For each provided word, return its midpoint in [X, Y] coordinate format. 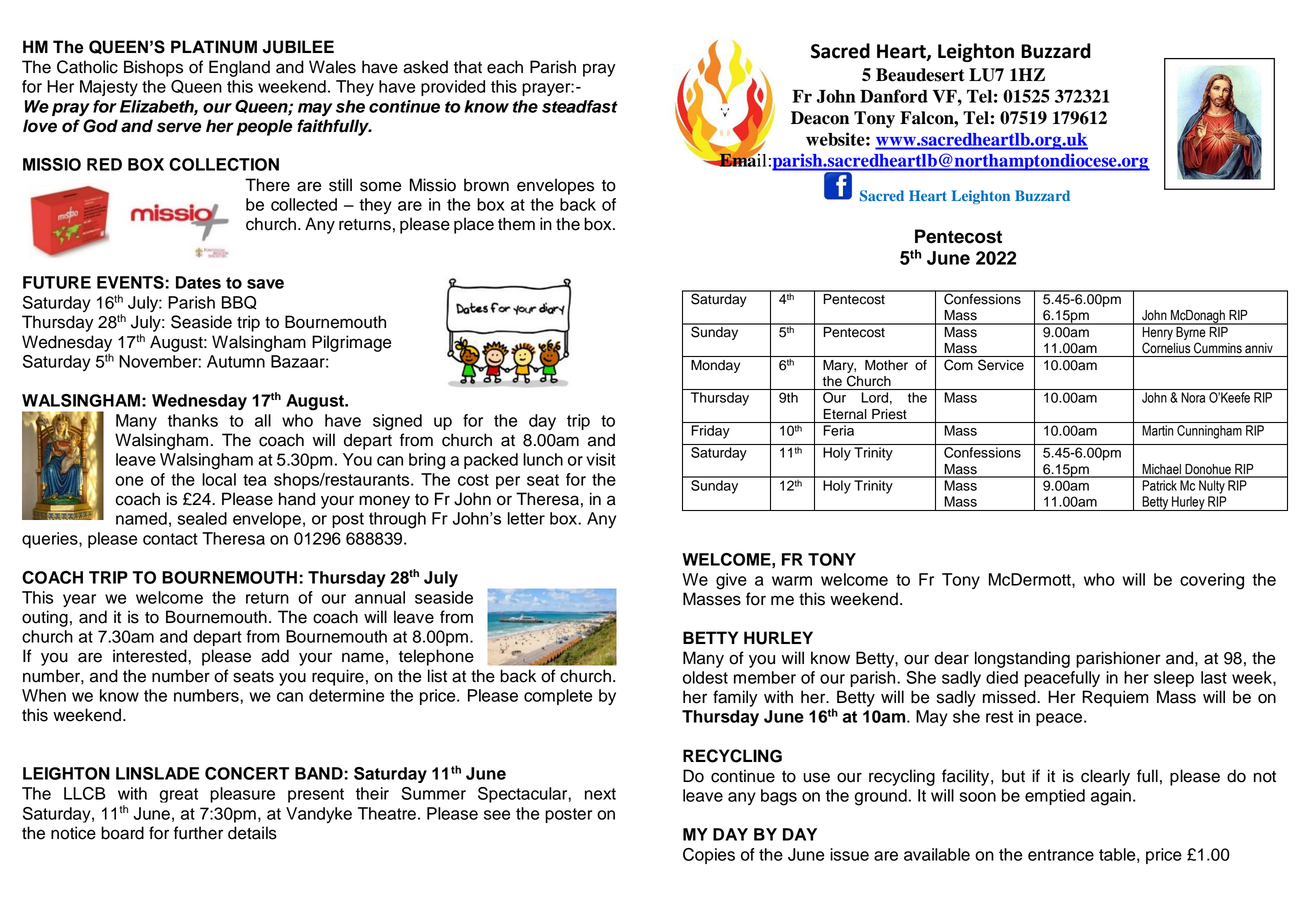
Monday [715, 366]
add [275, 656]
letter [526, 518]
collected [304, 204]
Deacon [820, 118]
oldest [705, 677]
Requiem [1115, 698]
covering [1212, 581]
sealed [202, 518]
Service [1001, 365]
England [239, 68]
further [198, 833]
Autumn [236, 361]
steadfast [580, 106]
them [516, 224]
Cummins [1218, 348]
